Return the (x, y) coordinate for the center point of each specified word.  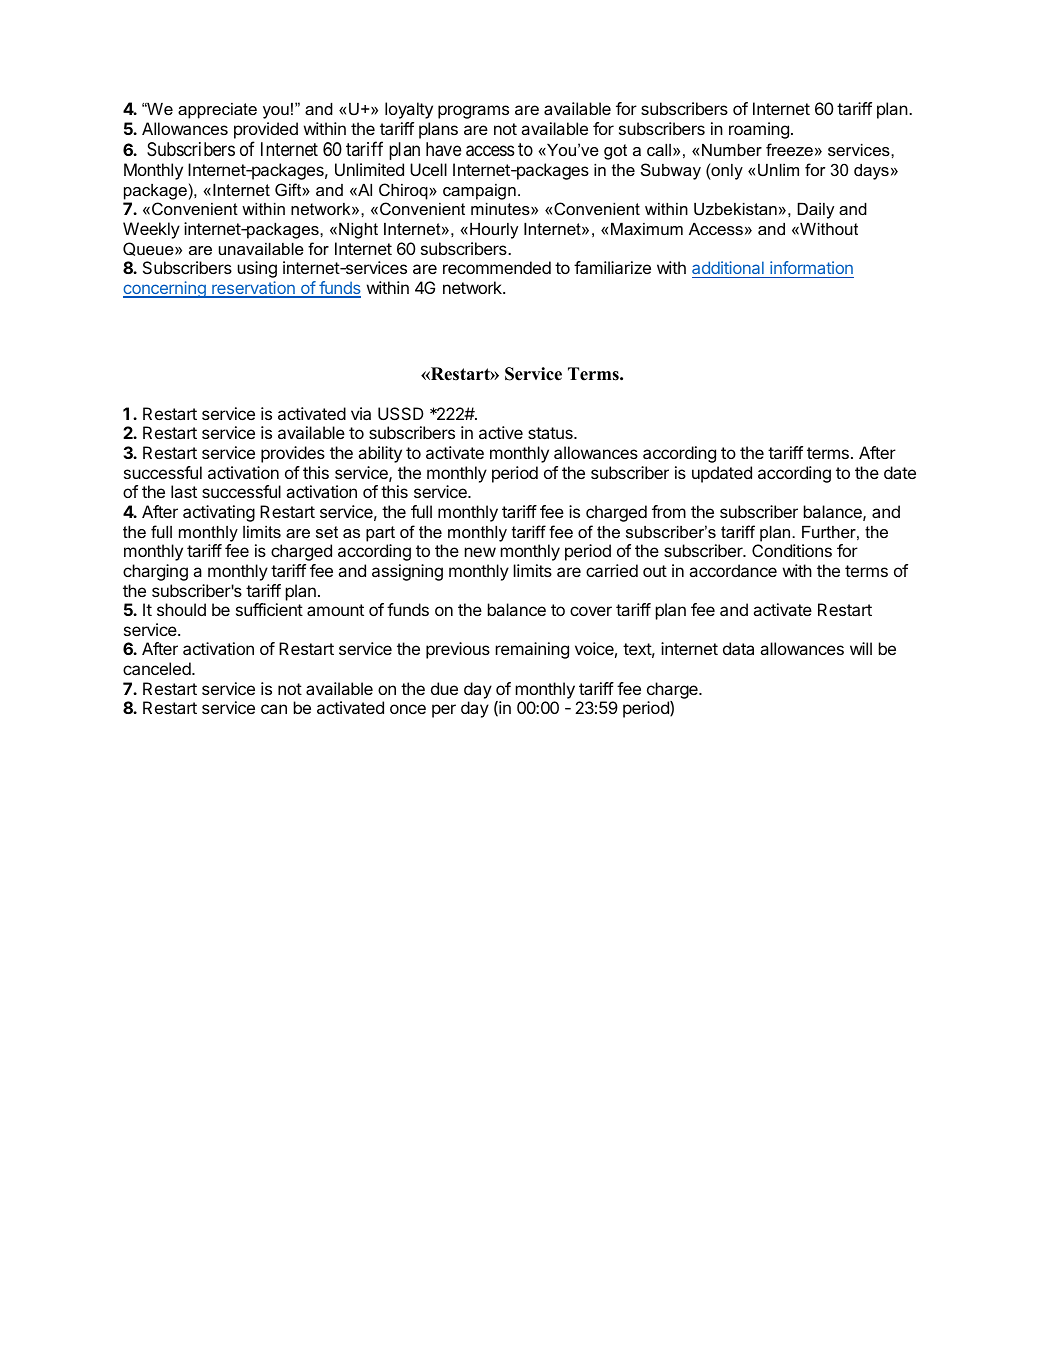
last (184, 491)
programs (473, 112)
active (501, 432)
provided (266, 130)
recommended (497, 267)
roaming (759, 130)
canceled (158, 668)
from (669, 511)
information (811, 267)
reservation (253, 289)
